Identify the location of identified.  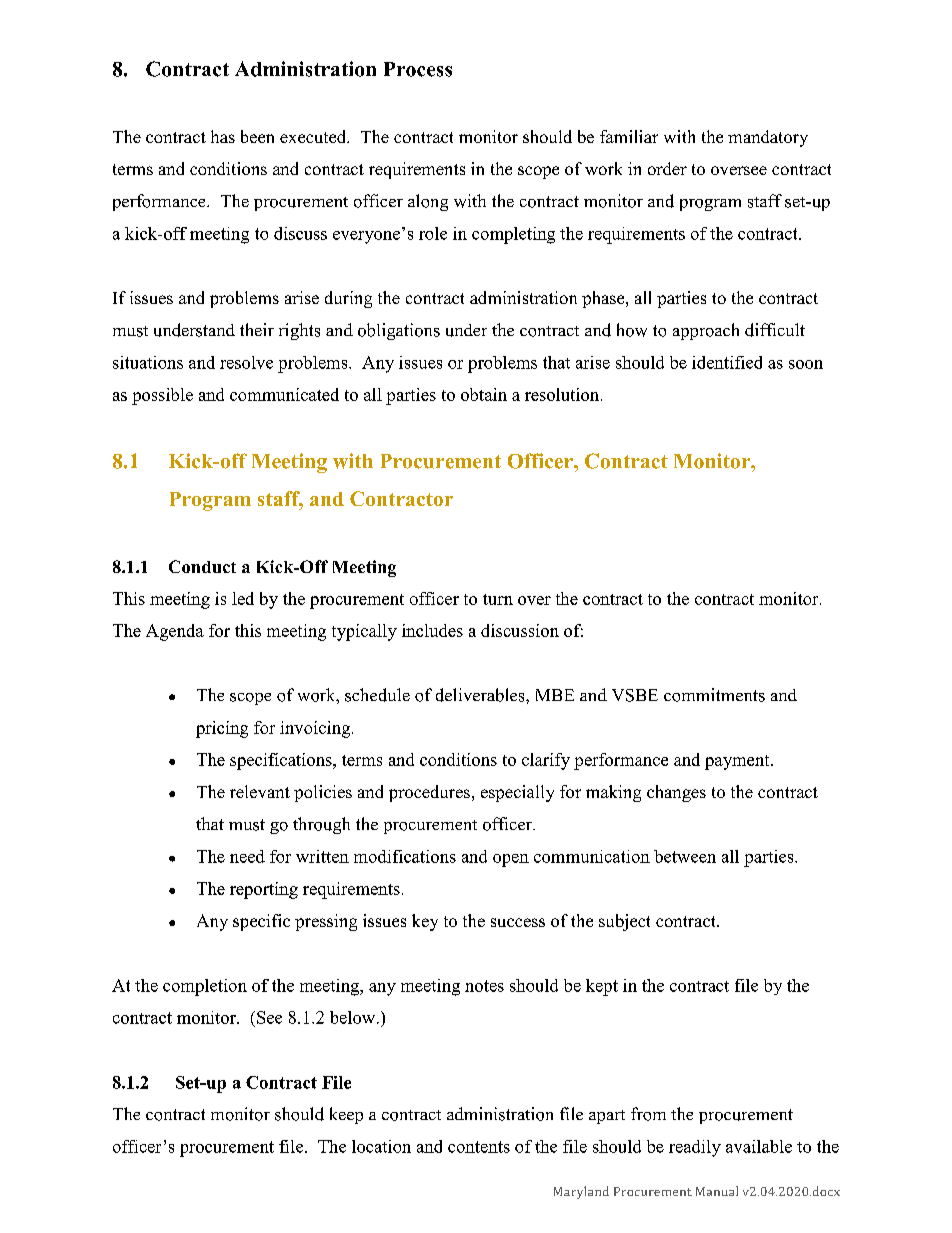
(727, 362).
